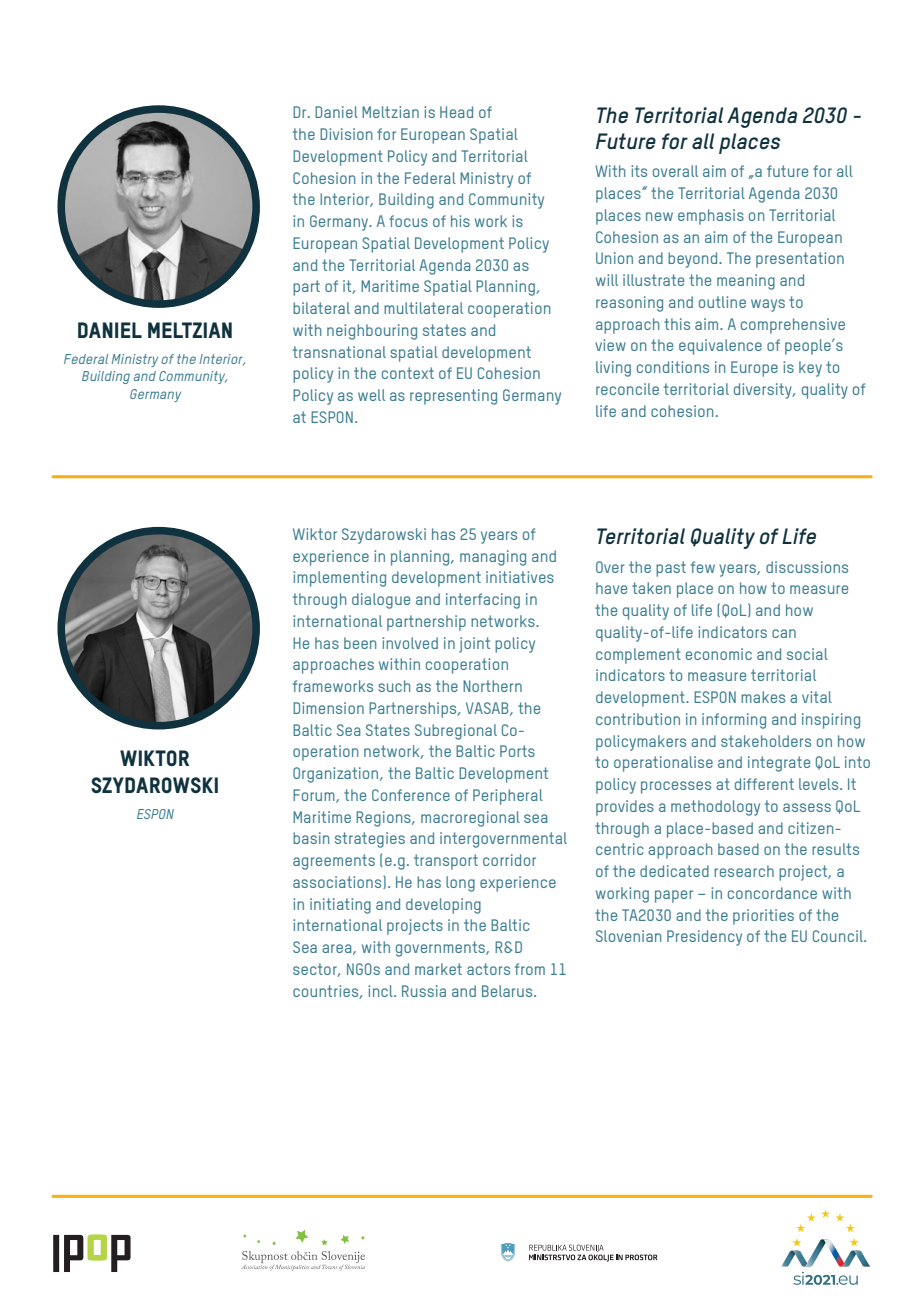 The width and height of the document is (924, 1308). Describe the element at coordinates (381, 991) in the document. I see `incl` at that location.
